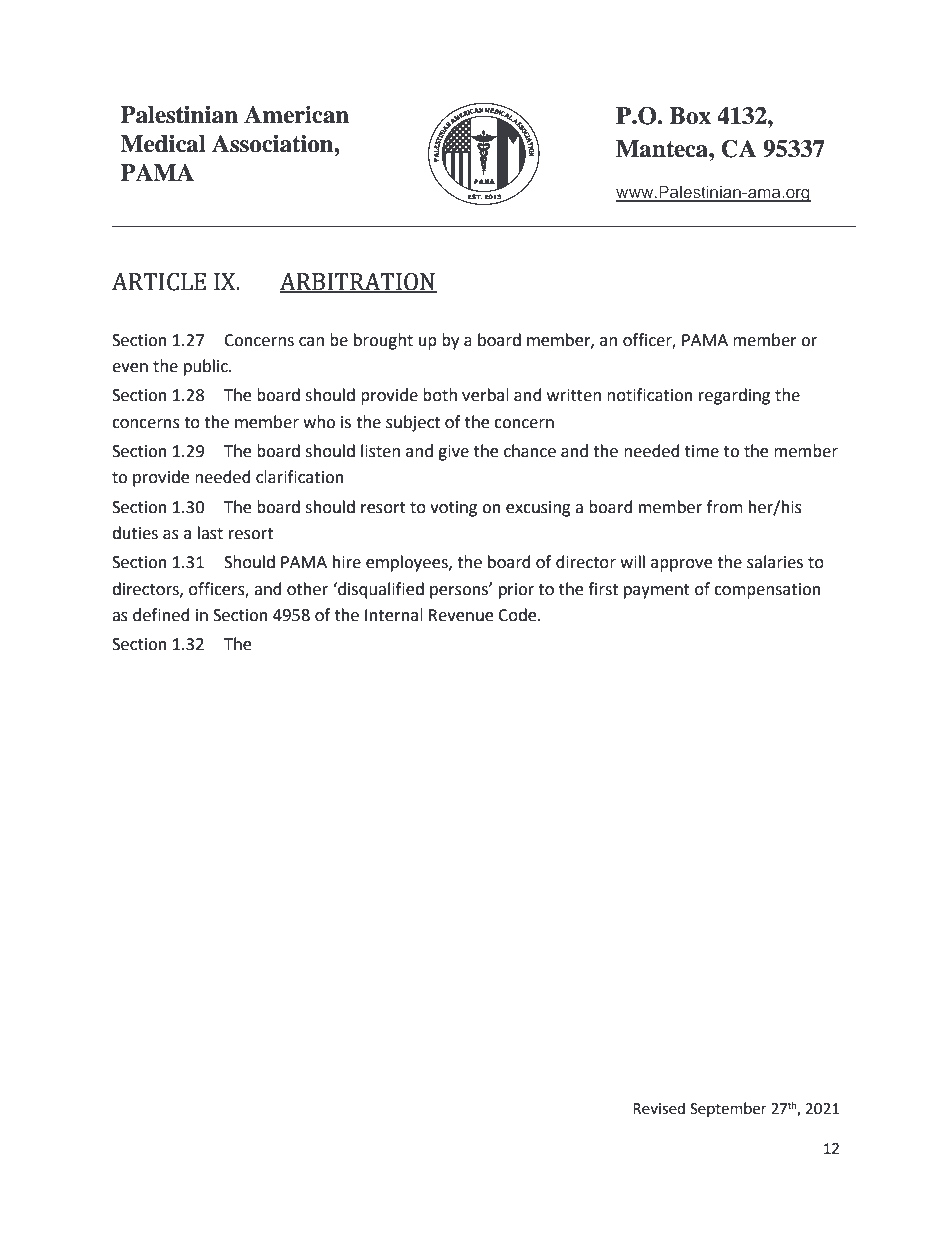  Describe the element at coordinates (296, 115) in the screenshot. I see `American` at that location.
